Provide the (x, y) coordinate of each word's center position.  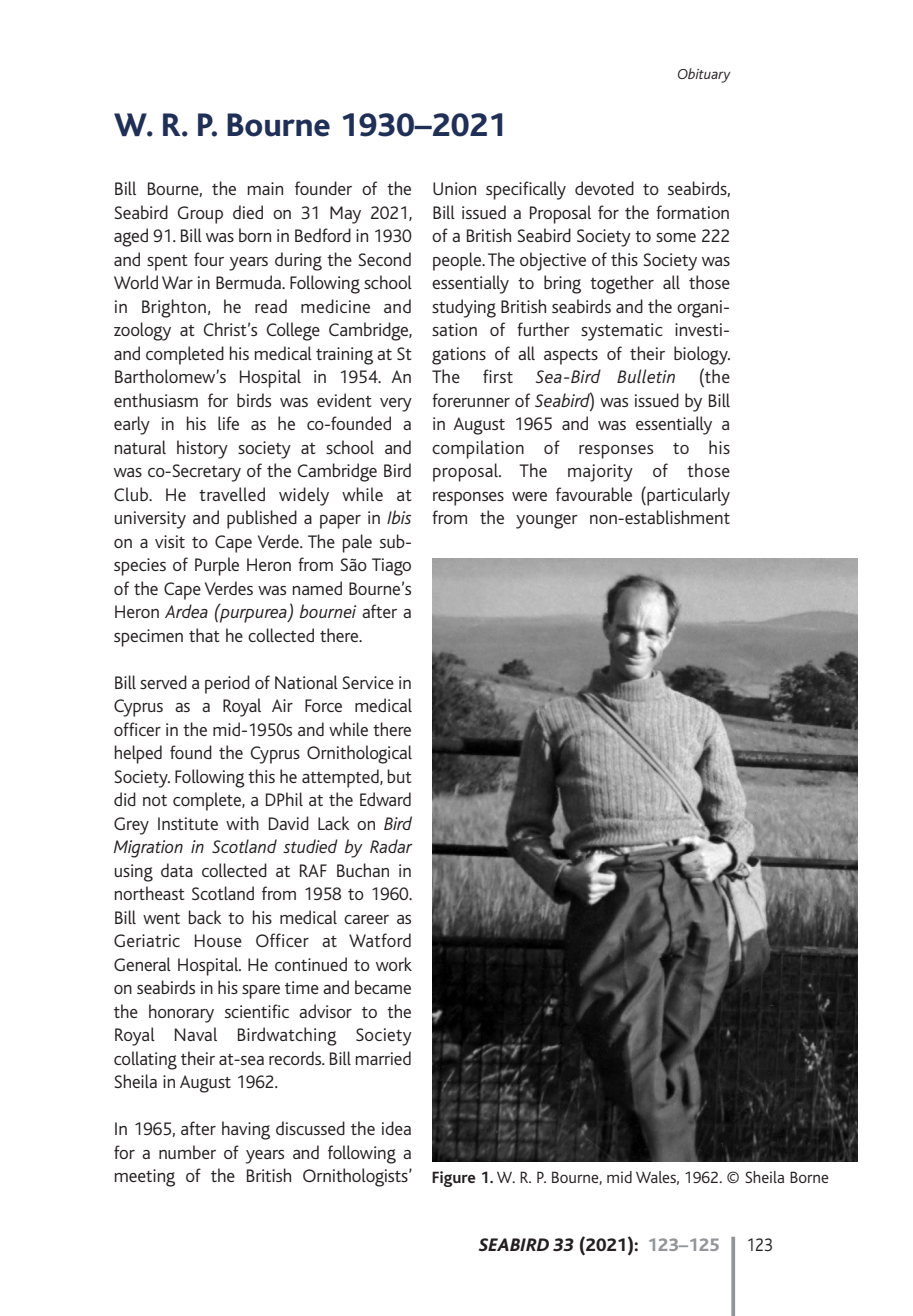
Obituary (704, 75)
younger (547, 521)
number (187, 1152)
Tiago (391, 567)
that (204, 635)
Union (454, 188)
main (265, 188)
